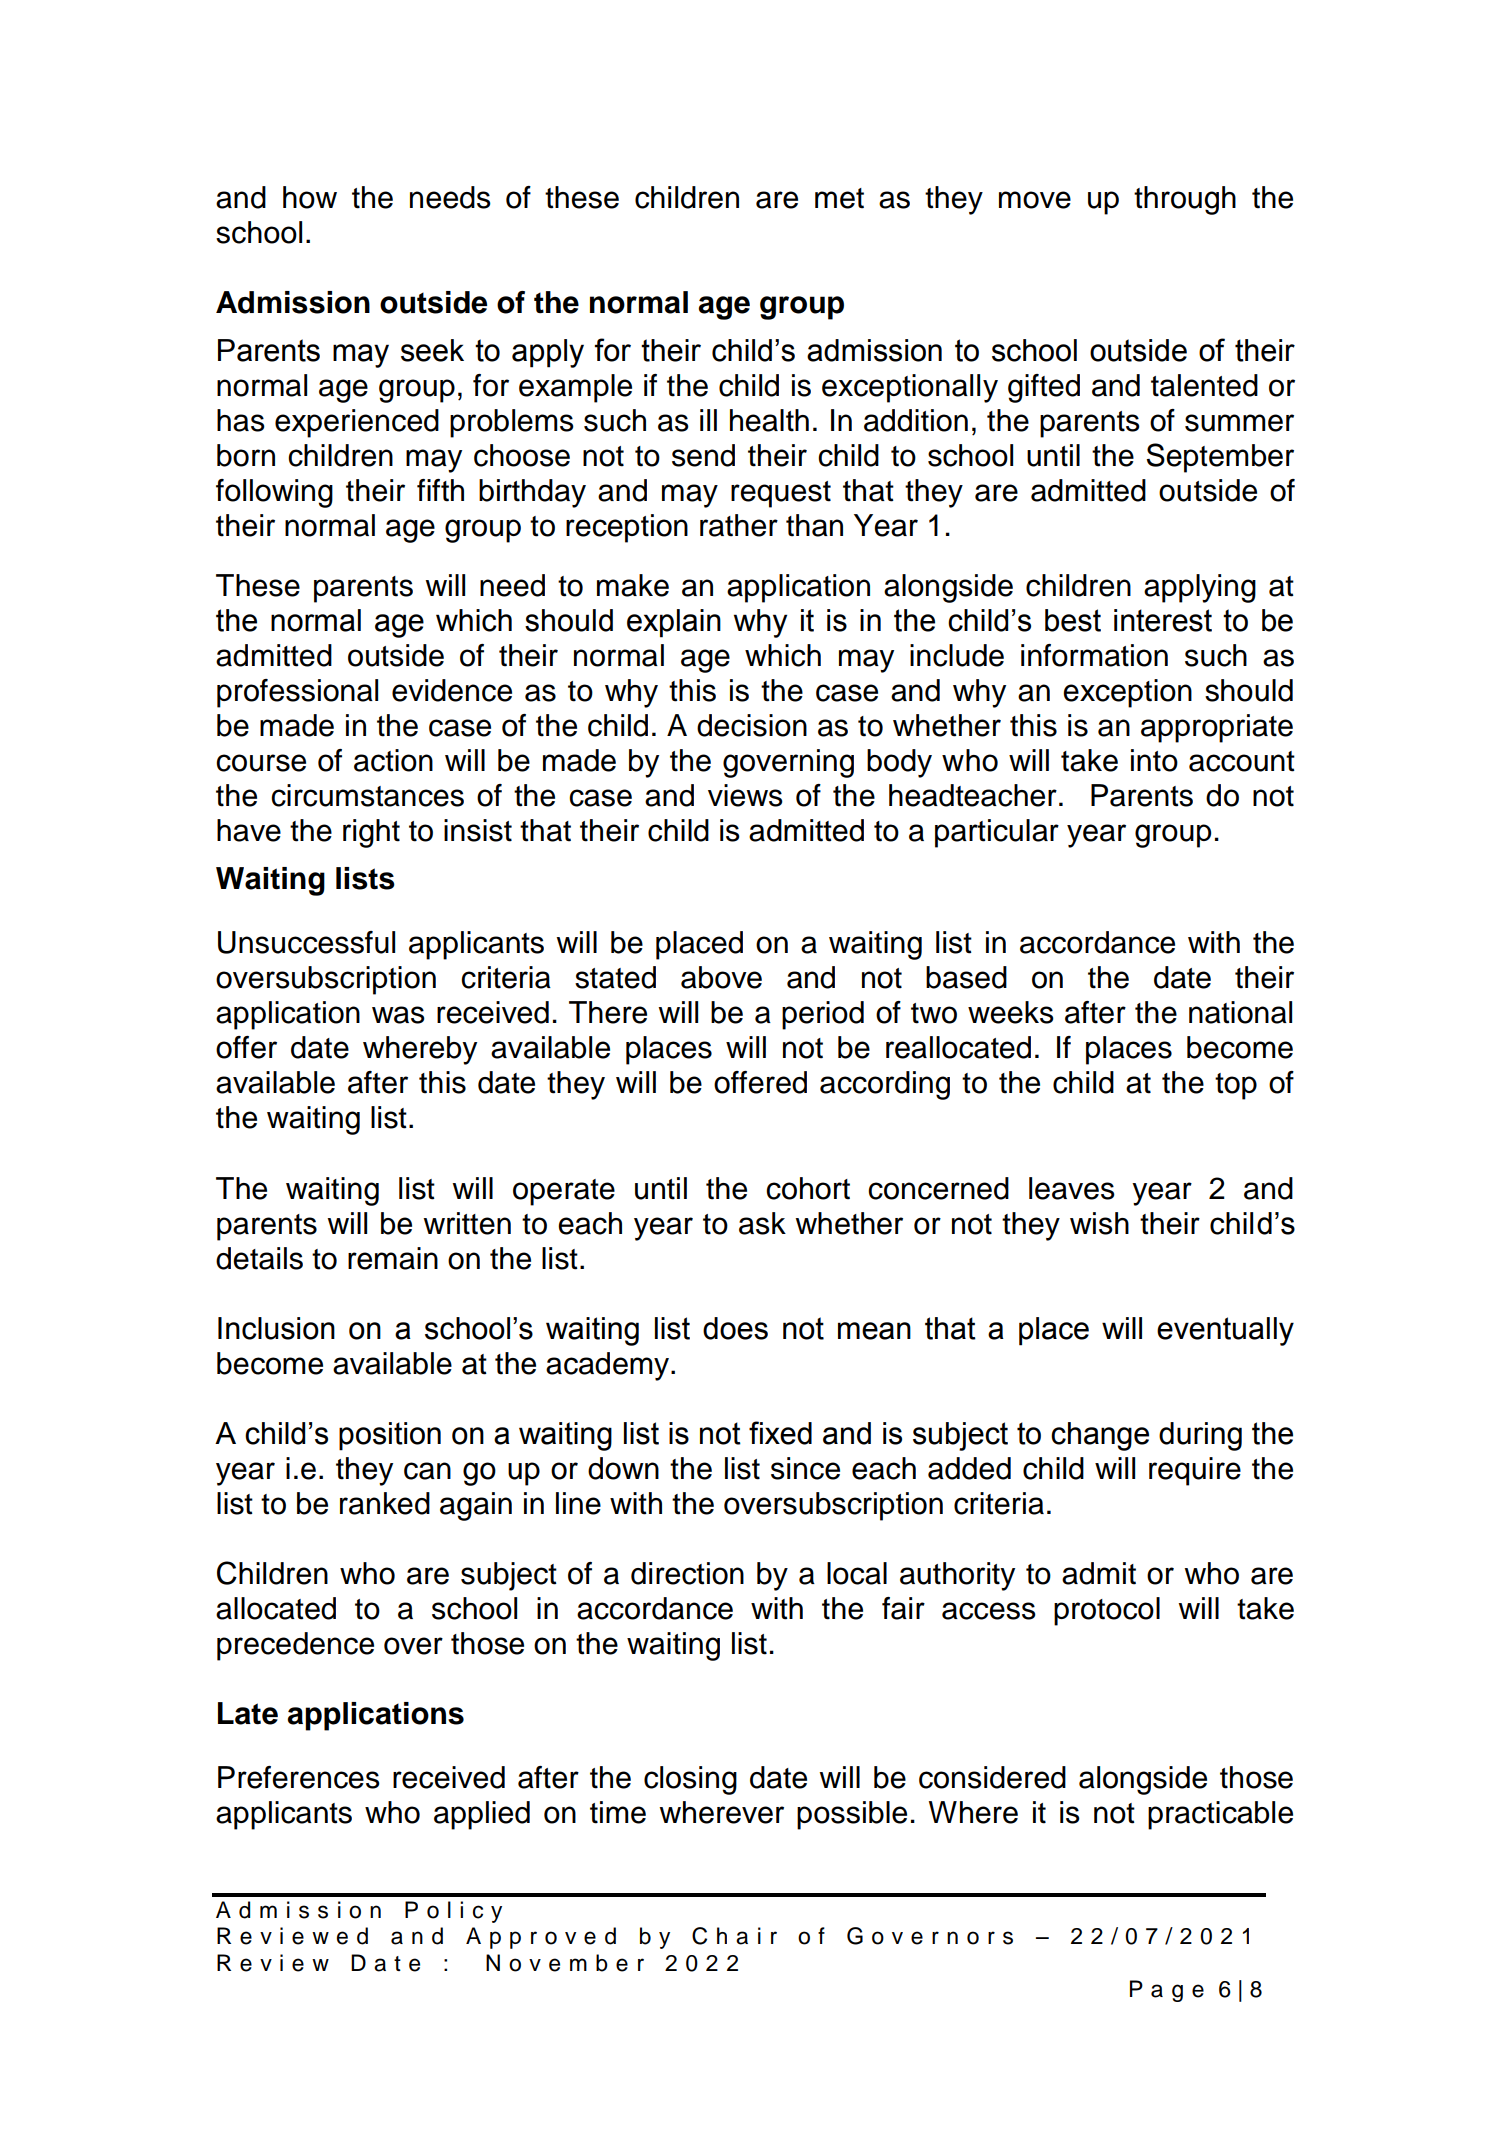 The width and height of the image is (1511, 2136). Describe the element at coordinates (1220, 1815) in the image. I see `practicable` at that location.
